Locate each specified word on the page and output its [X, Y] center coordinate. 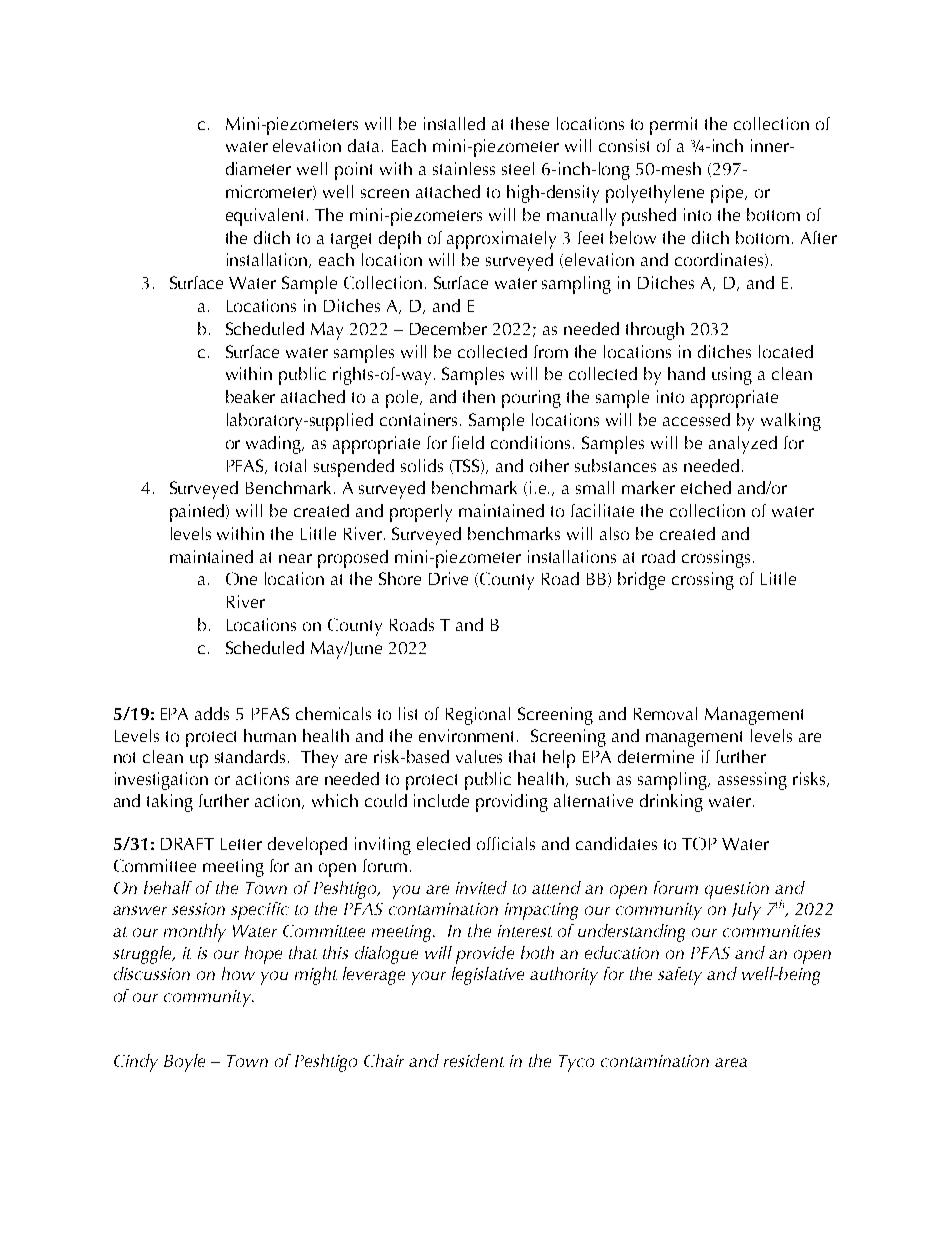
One [241, 578]
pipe [728, 194]
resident [474, 1060]
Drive [448, 578]
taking [170, 803]
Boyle [184, 1063]
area [731, 1062]
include [441, 800]
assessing [752, 781]
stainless [464, 168]
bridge [641, 581]
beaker [250, 396]
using [732, 376]
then [479, 396]
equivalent [267, 217]
